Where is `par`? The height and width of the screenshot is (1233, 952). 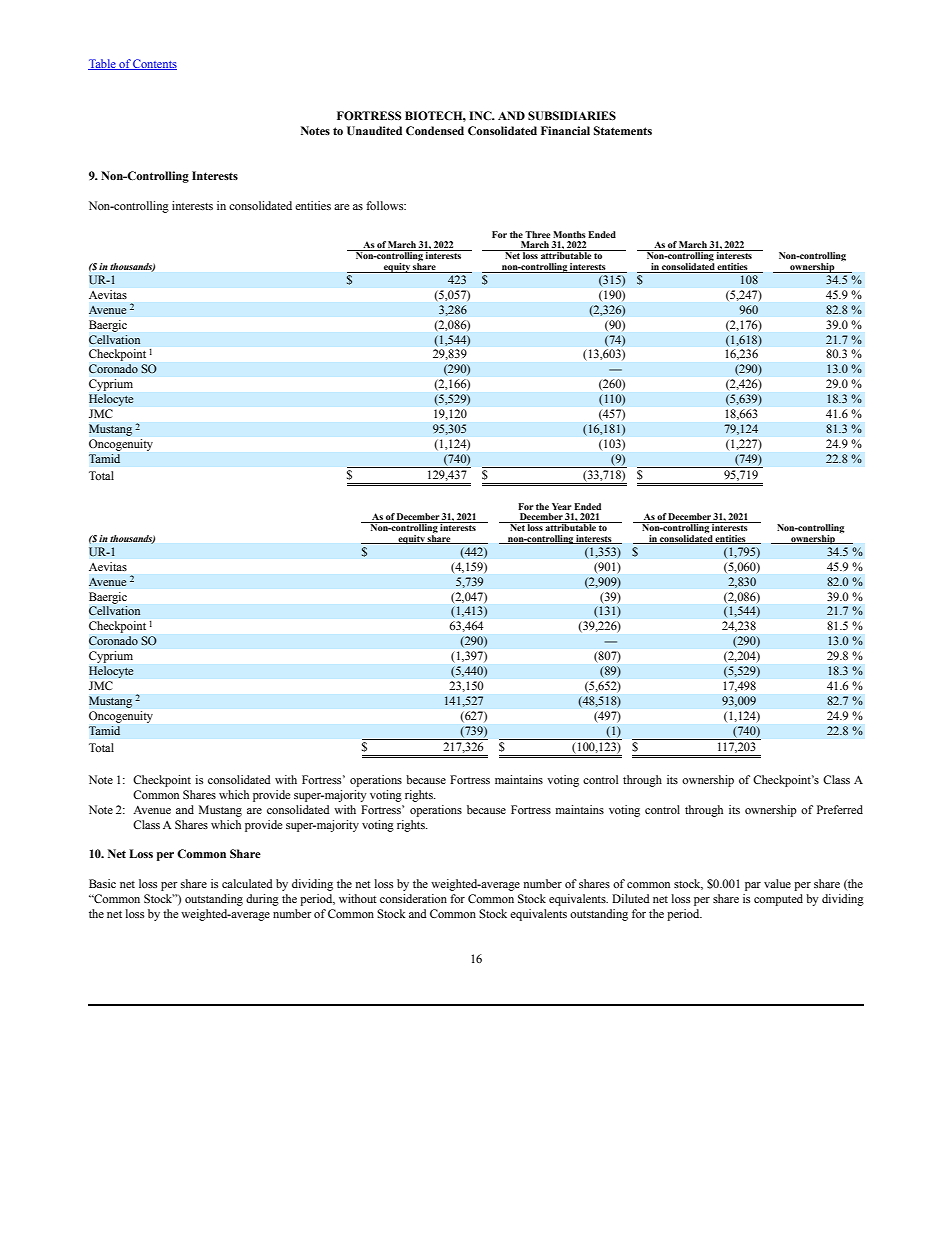
par is located at coordinates (753, 886).
